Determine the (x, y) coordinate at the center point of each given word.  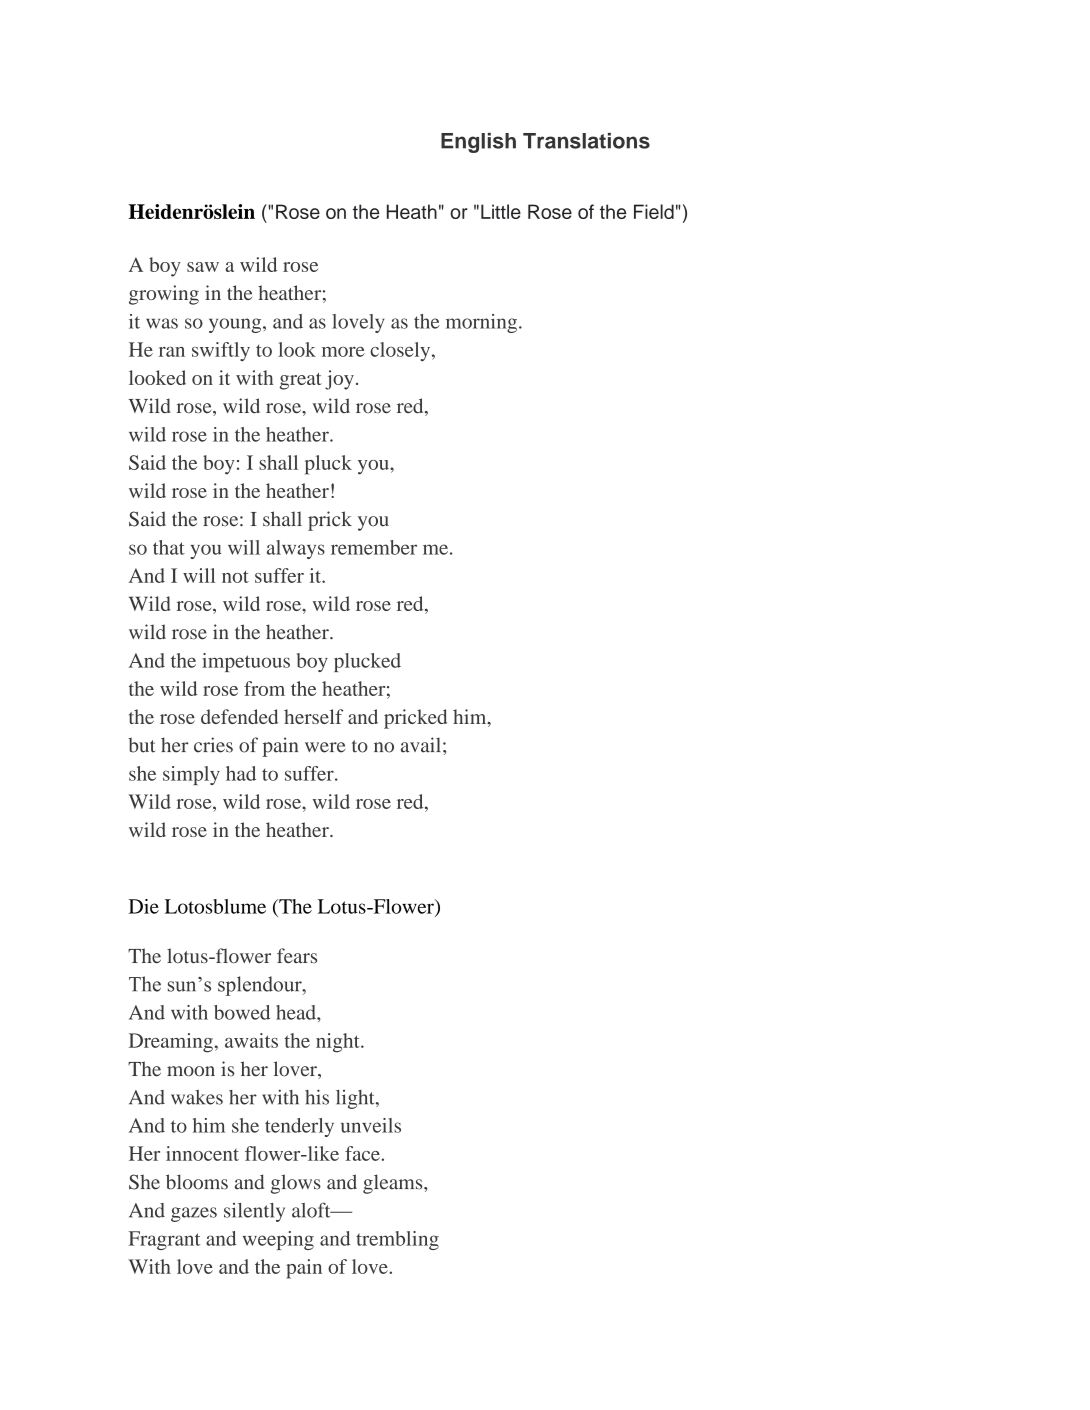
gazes (194, 1214)
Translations (586, 141)
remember (374, 547)
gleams (394, 1184)
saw (203, 267)
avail (421, 745)
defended (239, 716)
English (478, 143)
